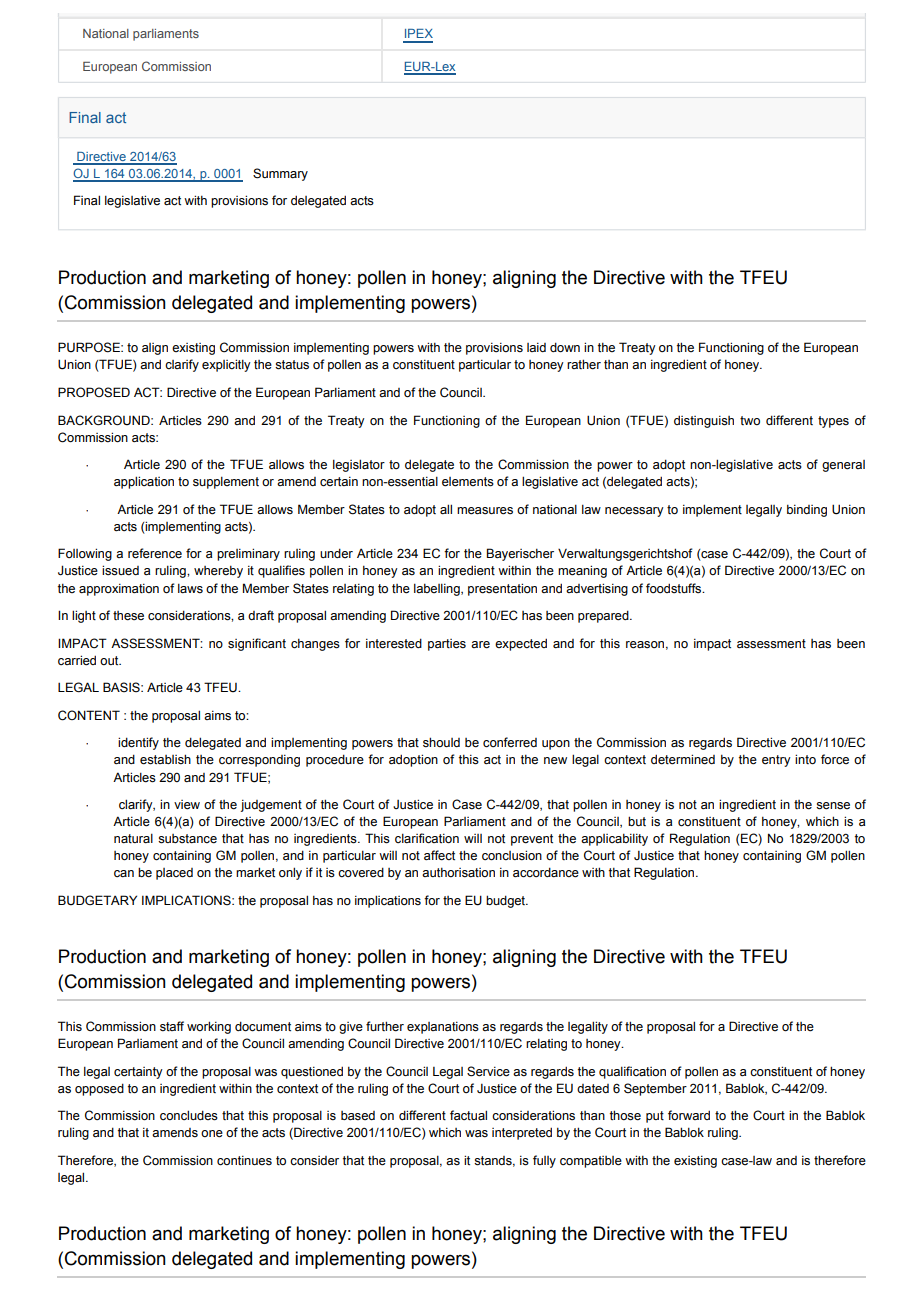 This screenshot has height=1308, width=924. What do you see at coordinates (280, 174) in the screenshot?
I see `Summary` at bounding box center [280, 174].
